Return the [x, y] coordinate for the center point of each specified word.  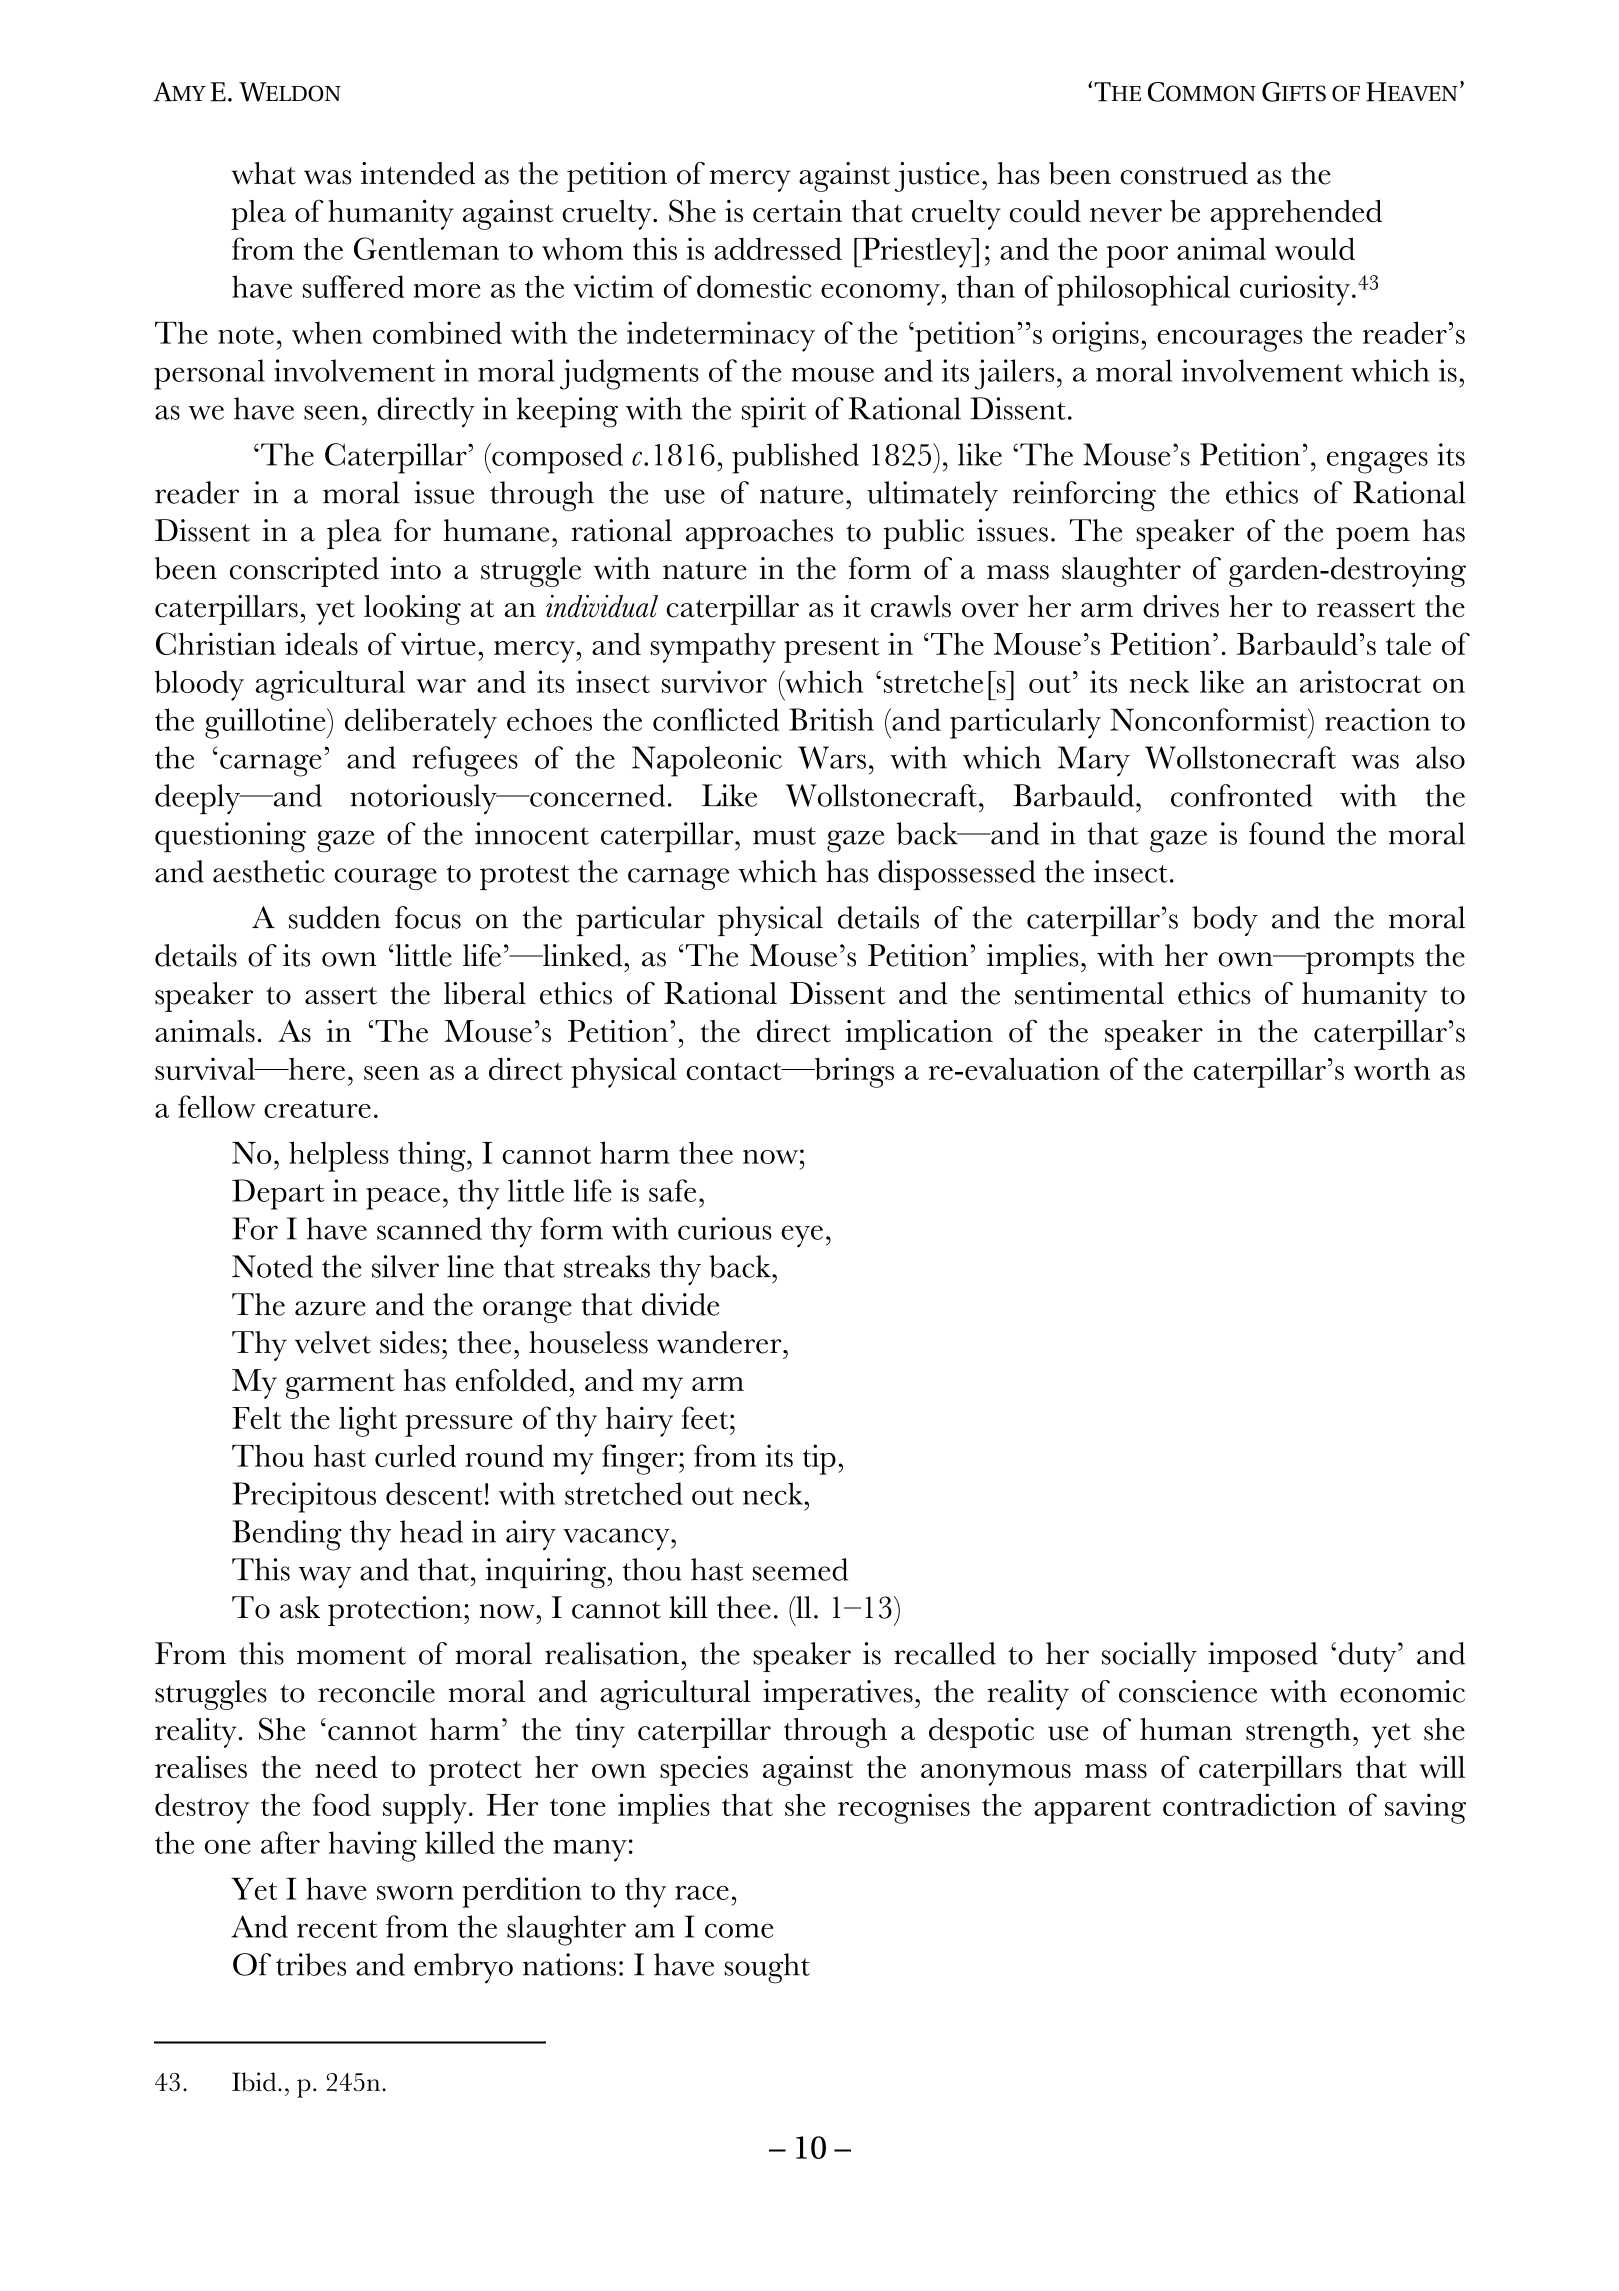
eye [802, 1236]
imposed [1263, 1657]
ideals [321, 643]
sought [767, 1968]
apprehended [1296, 215]
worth [1392, 1068]
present [832, 650]
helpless [339, 1156]
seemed [800, 1569]
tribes [311, 1964]
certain [797, 211]
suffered [354, 286]
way [325, 1577]
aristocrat [1360, 681]
